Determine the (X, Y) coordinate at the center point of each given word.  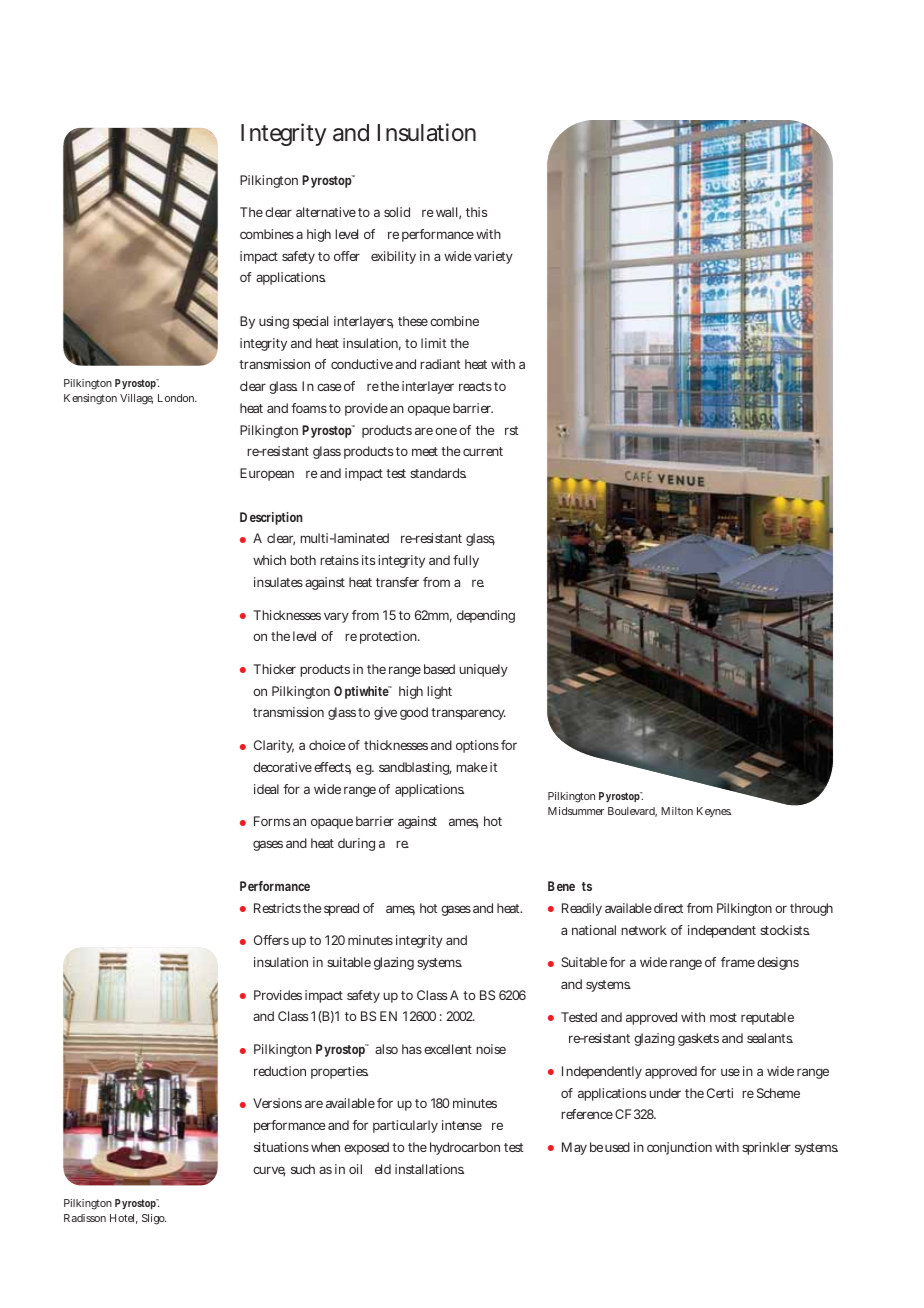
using (274, 322)
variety (493, 257)
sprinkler (766, 1148)
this (476, 212)
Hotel (124, 1219)
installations (429, 1169)
